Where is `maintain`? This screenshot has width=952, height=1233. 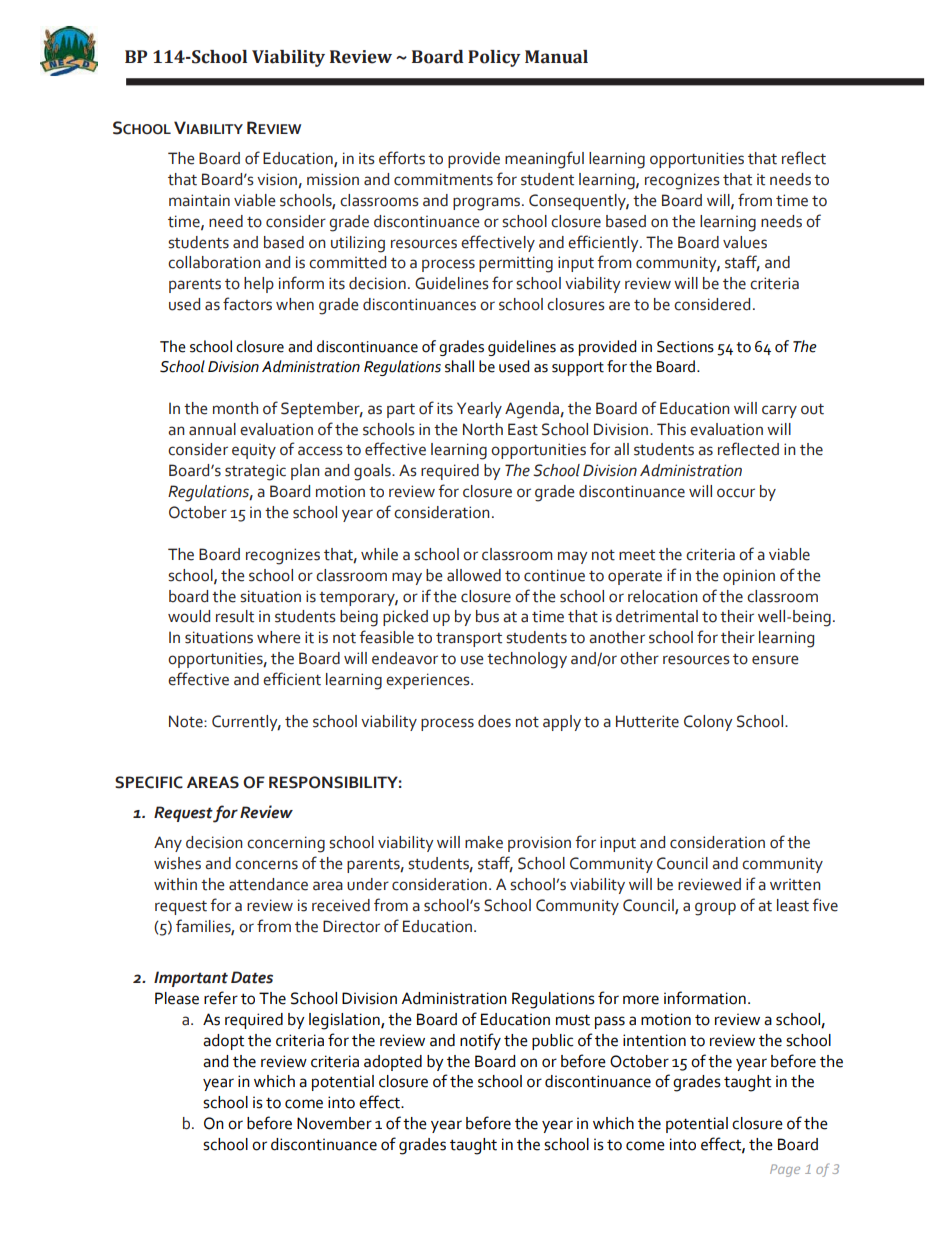
maintain is located at coordinates (199, 200).
